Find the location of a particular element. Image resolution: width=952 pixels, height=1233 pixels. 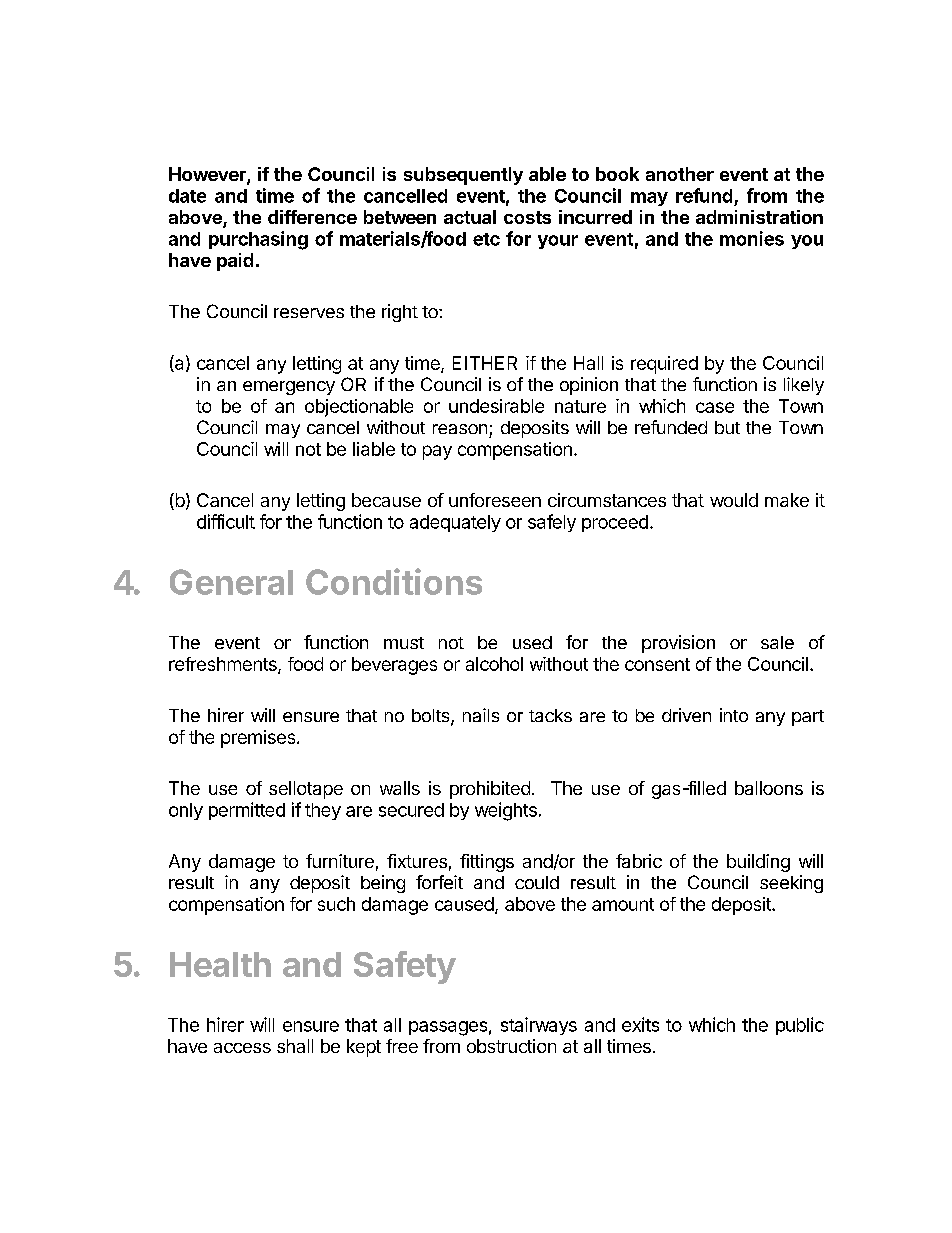

General is located at coordinates (231, 582).
